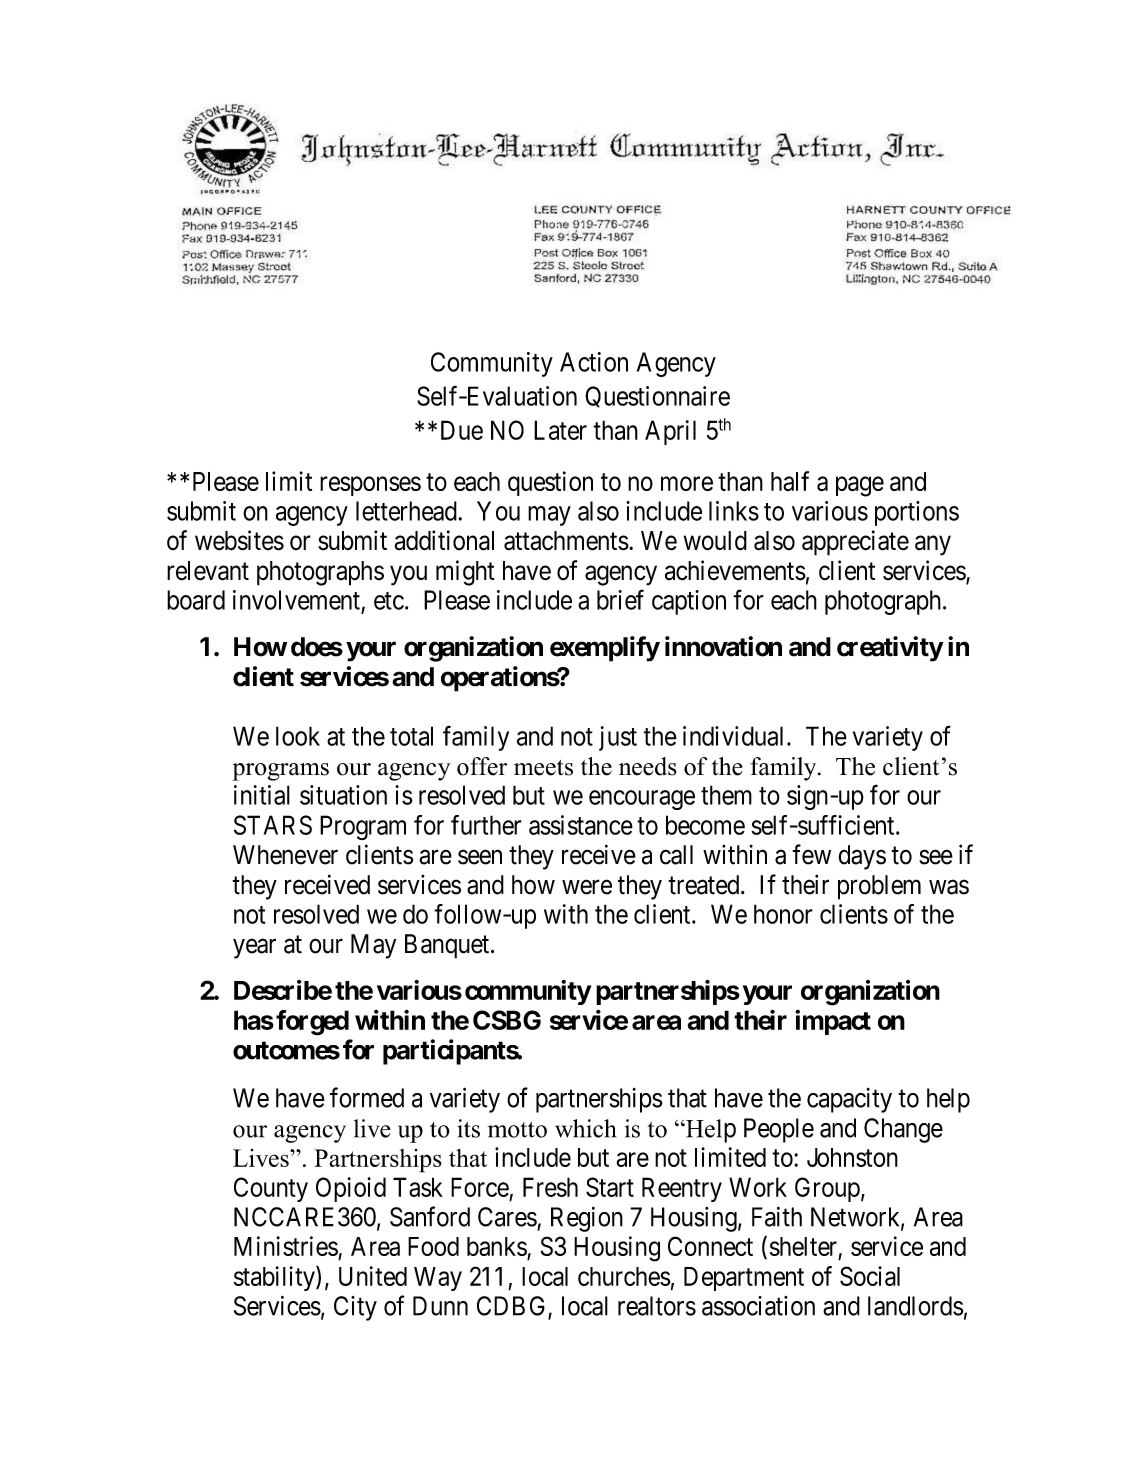 Image resolution: width=1129 pixels, height=1461 pixels. I want to click on page, so click(860, 486).
